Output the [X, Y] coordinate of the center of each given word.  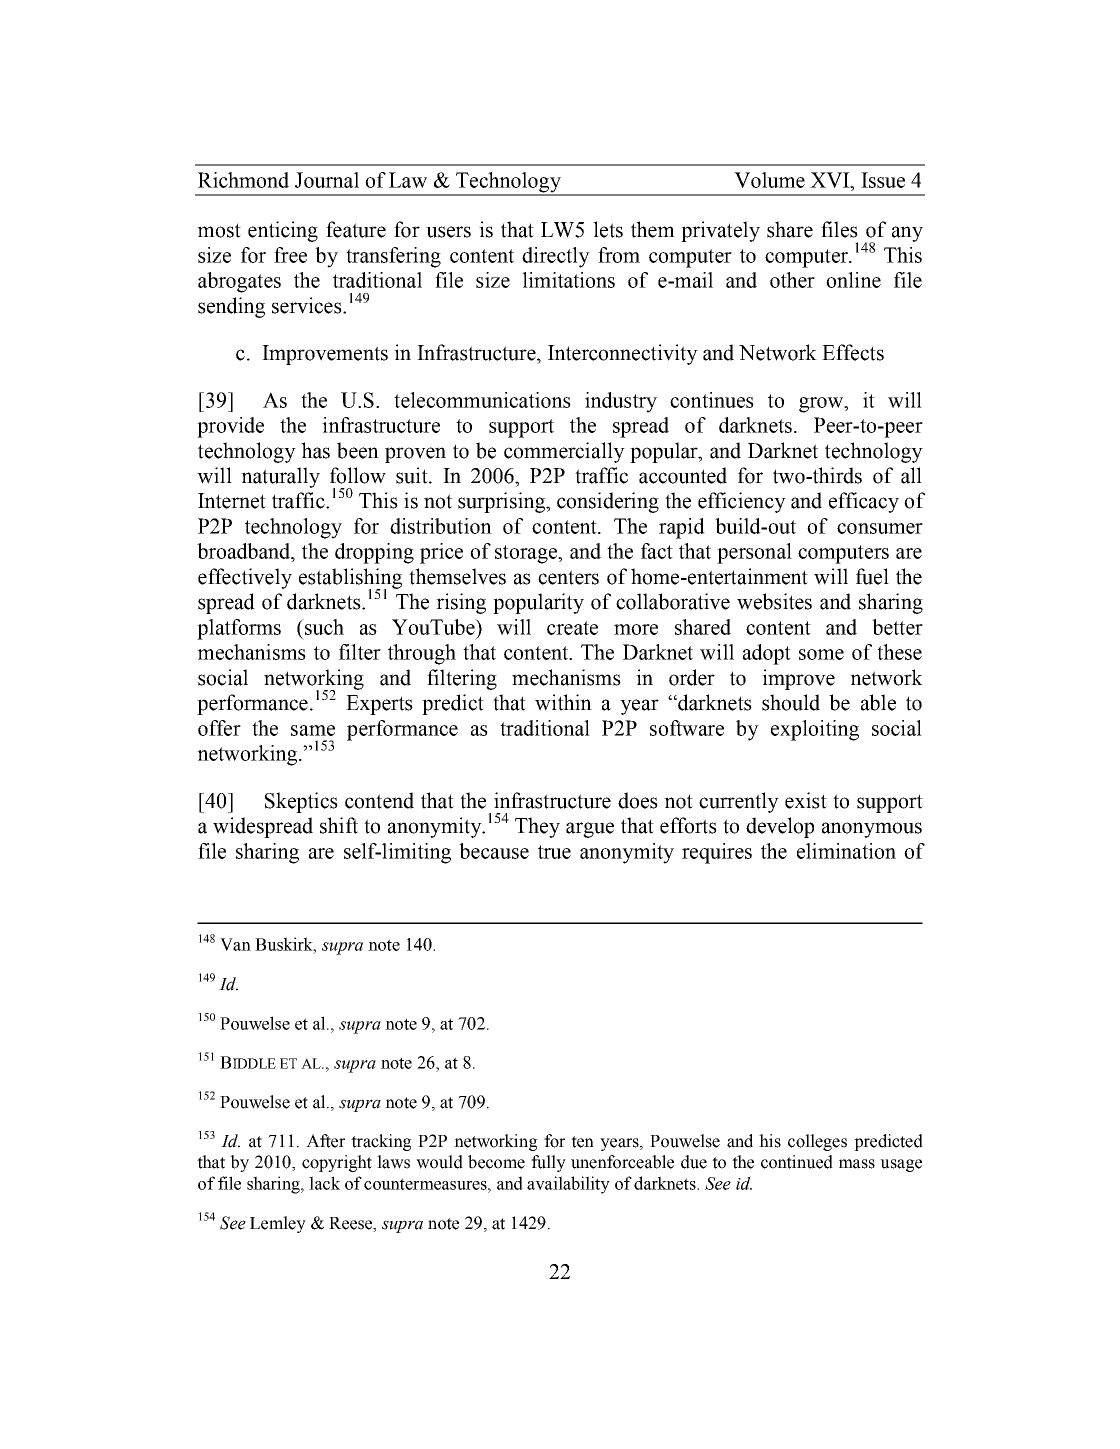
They [537, 827]
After [325, 1141]
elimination [846, 851]
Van [235, 944]
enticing [283, 231]
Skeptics [301, 802]
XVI [831, 180]
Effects [853, 352]
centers [568, 577]
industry [621, 402]
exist [806, 800]
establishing [350, 579]
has [315, 450]
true [554, 852]
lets [608, 229]
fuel [872, 576]
